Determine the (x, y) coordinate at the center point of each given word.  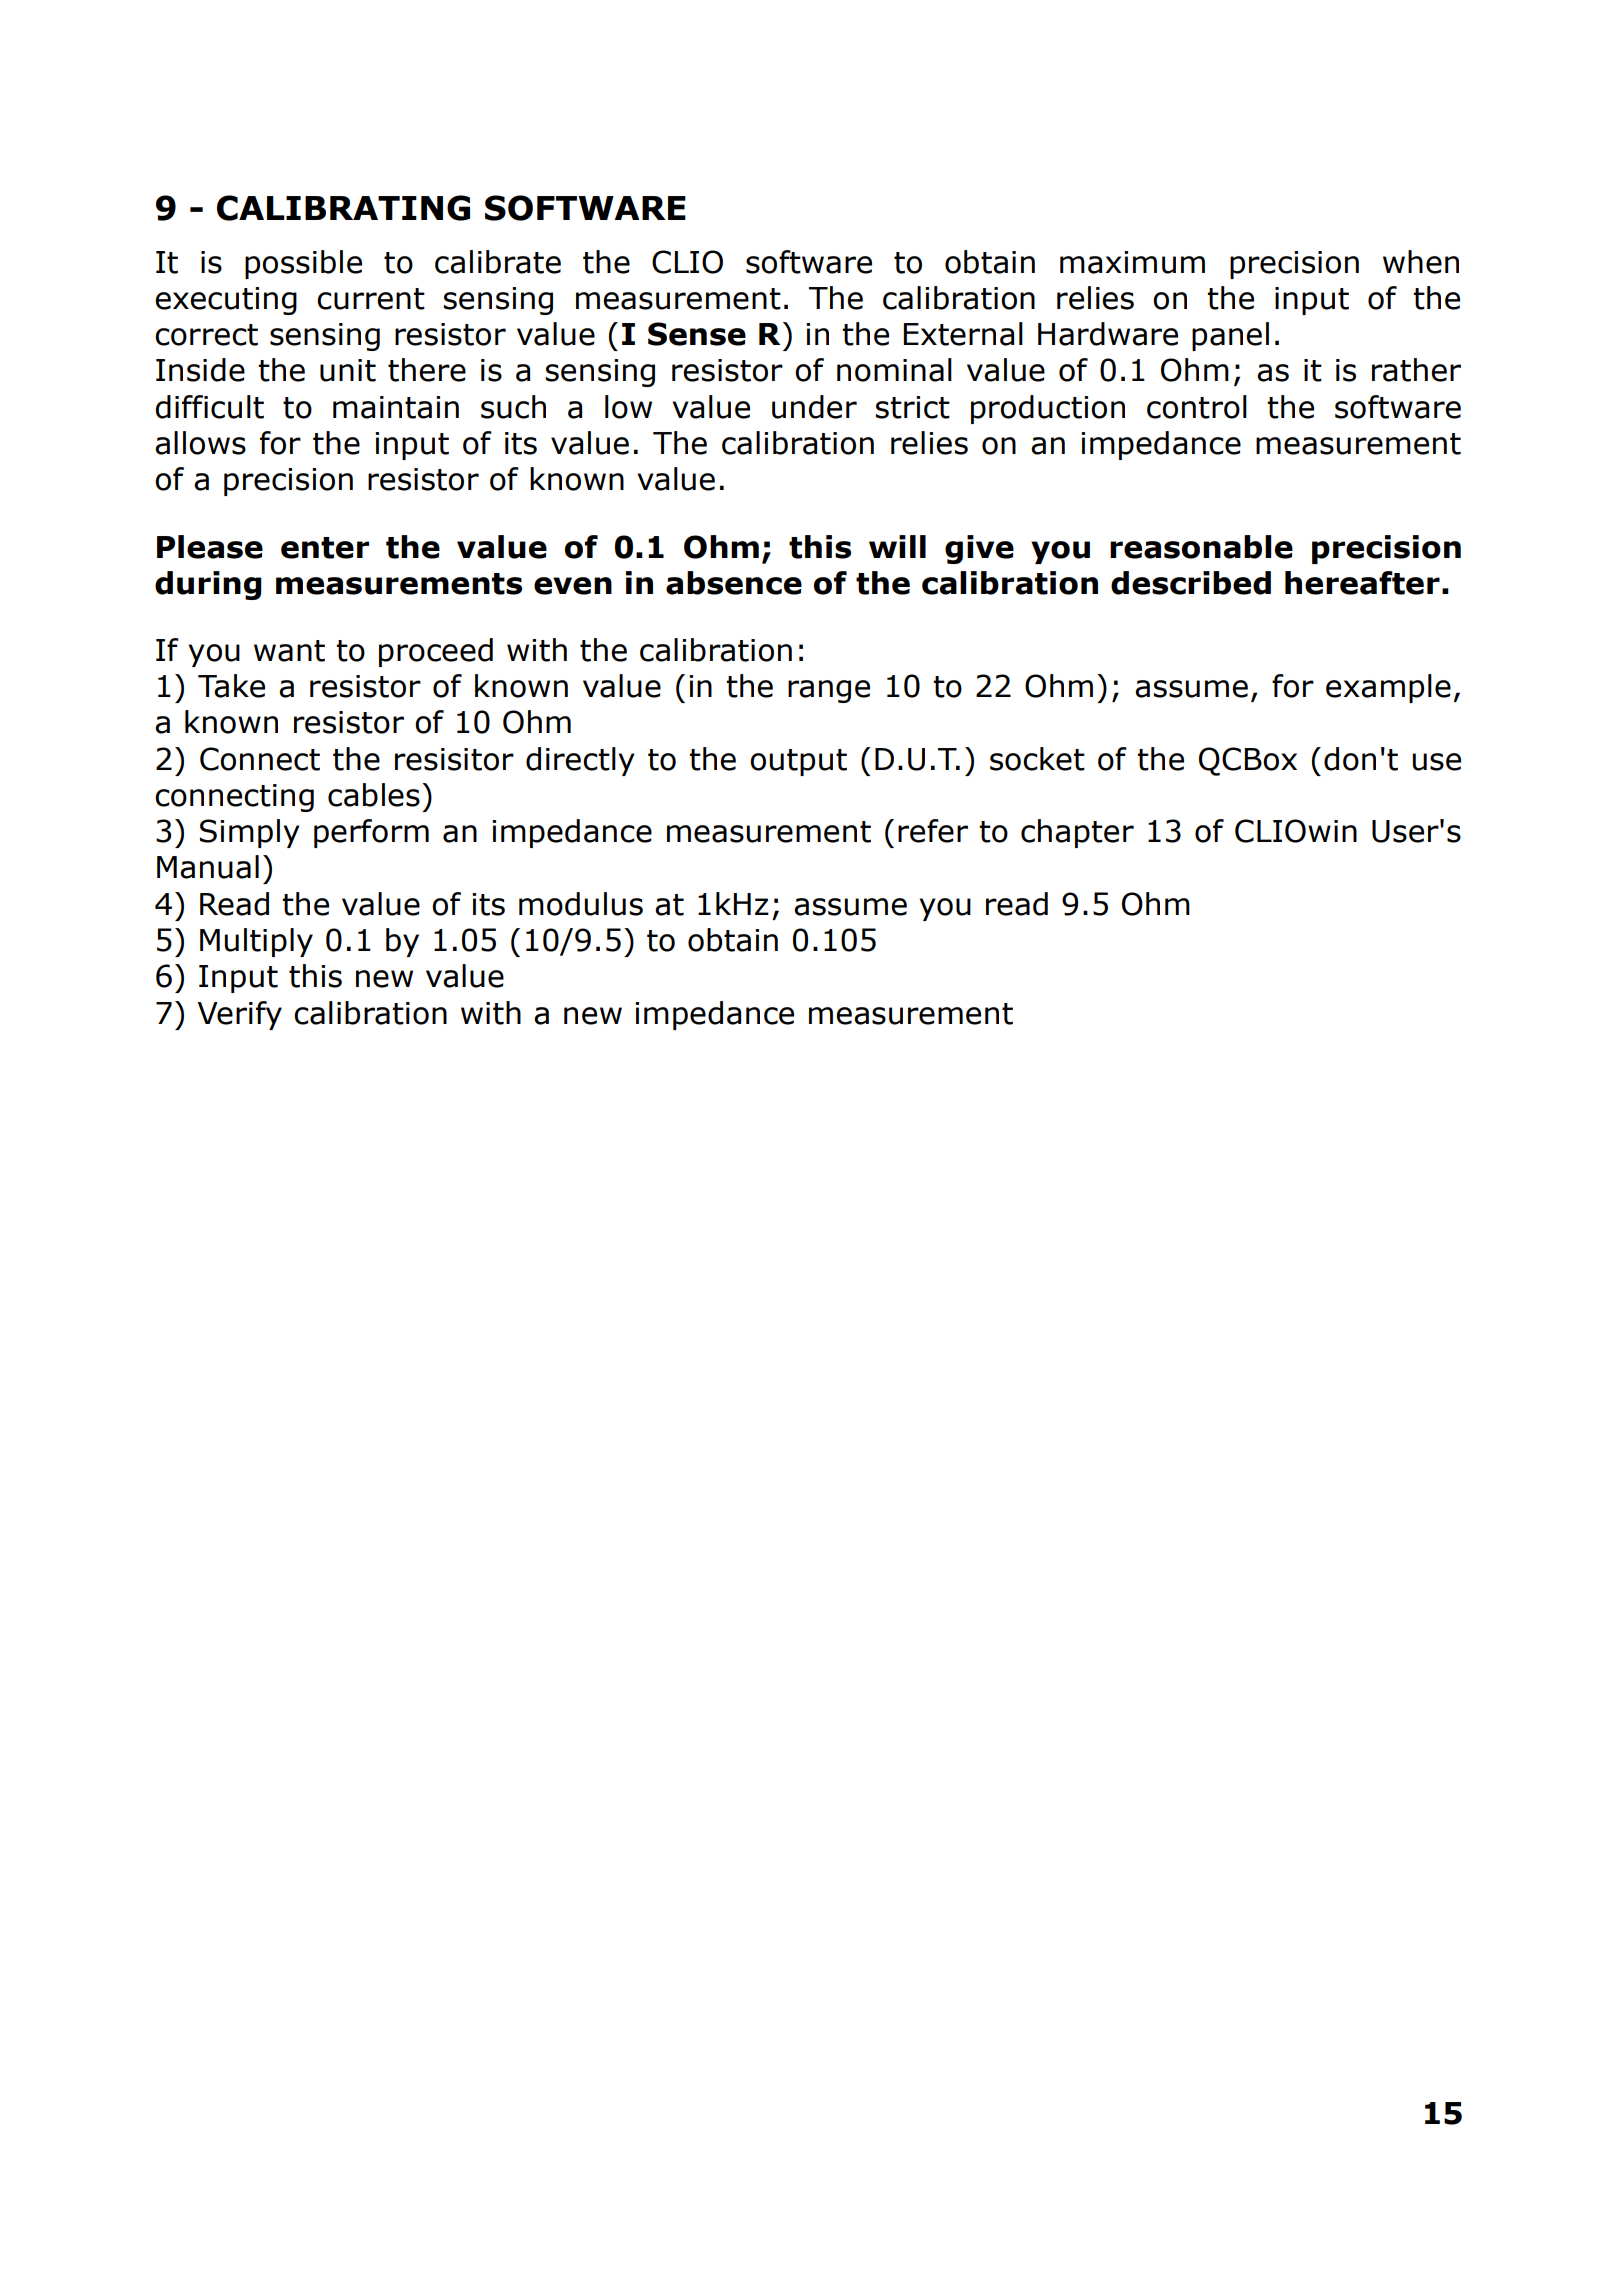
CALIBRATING (343, 208)
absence (734, 583)
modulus (581, 904)
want (289, 651)
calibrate (498, 262)
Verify (239, 1015)
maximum (1132, 262)
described (1191, 583)
